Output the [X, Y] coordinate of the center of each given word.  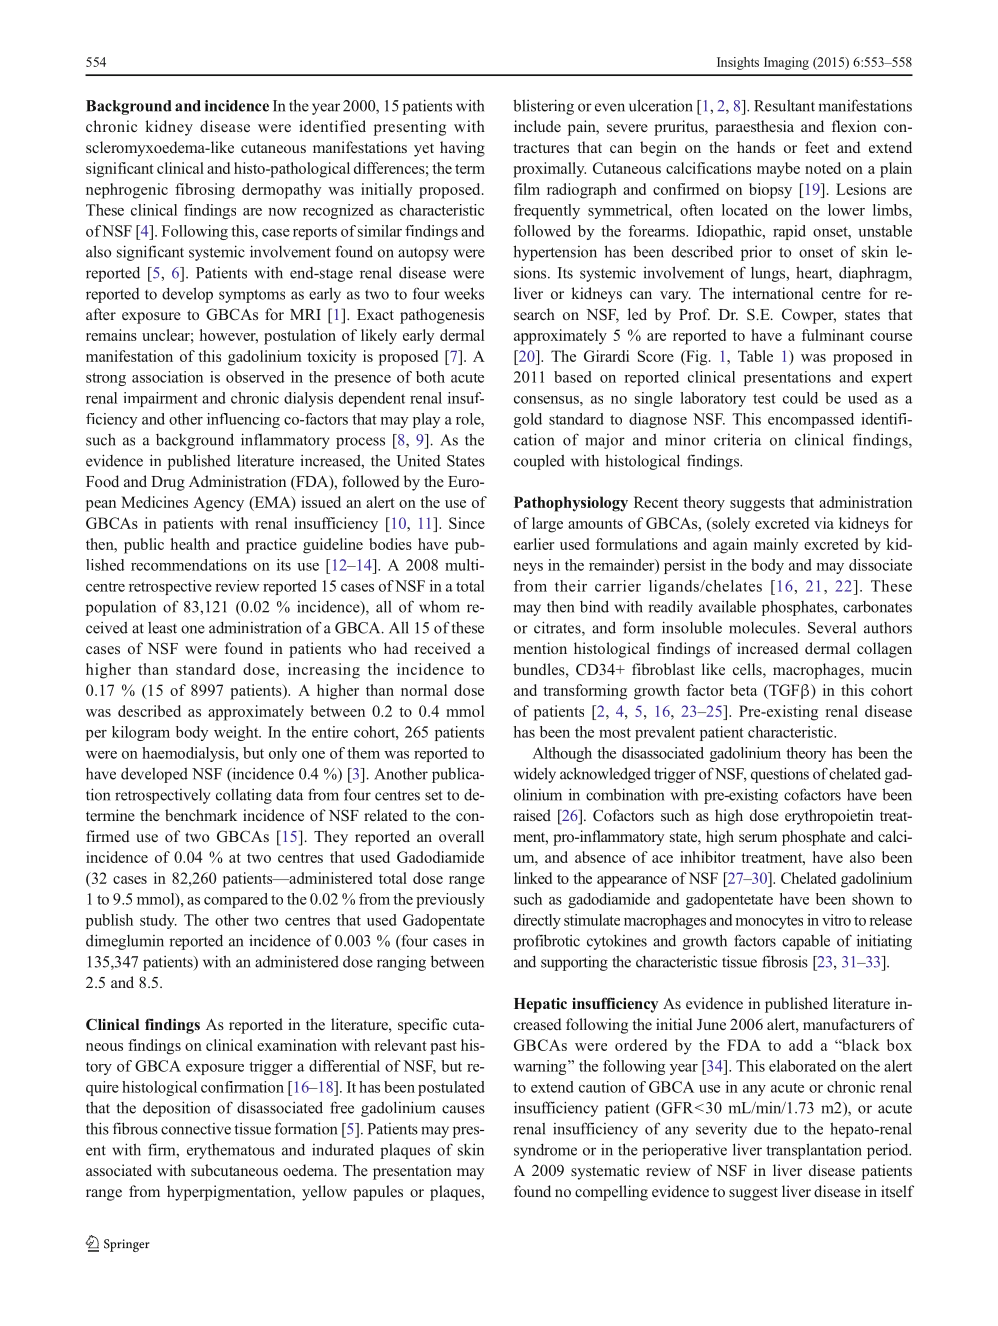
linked [533, 878]
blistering [543, 107]
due [765, 1128]
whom [439, 607]
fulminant [833, 335]
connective [196, 1129]
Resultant [784, 106]
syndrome [545, 1151]
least [162, 628]
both [430, 377]
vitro [836, 920]
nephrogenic [127, 191]
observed [255, 377]
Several [832, 628]
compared [236, 900]
